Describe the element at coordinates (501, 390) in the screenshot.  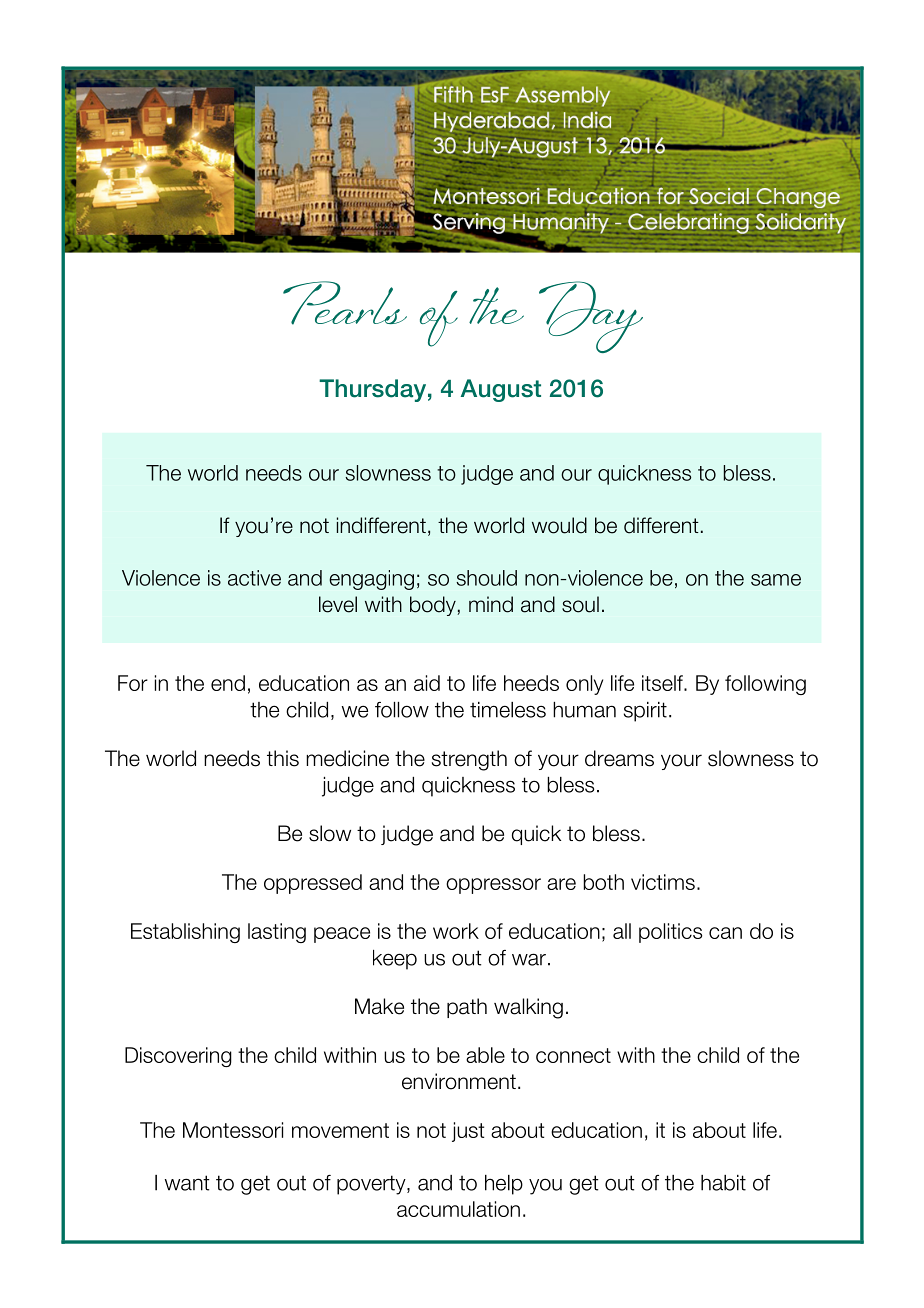
I see `August` at that location.
